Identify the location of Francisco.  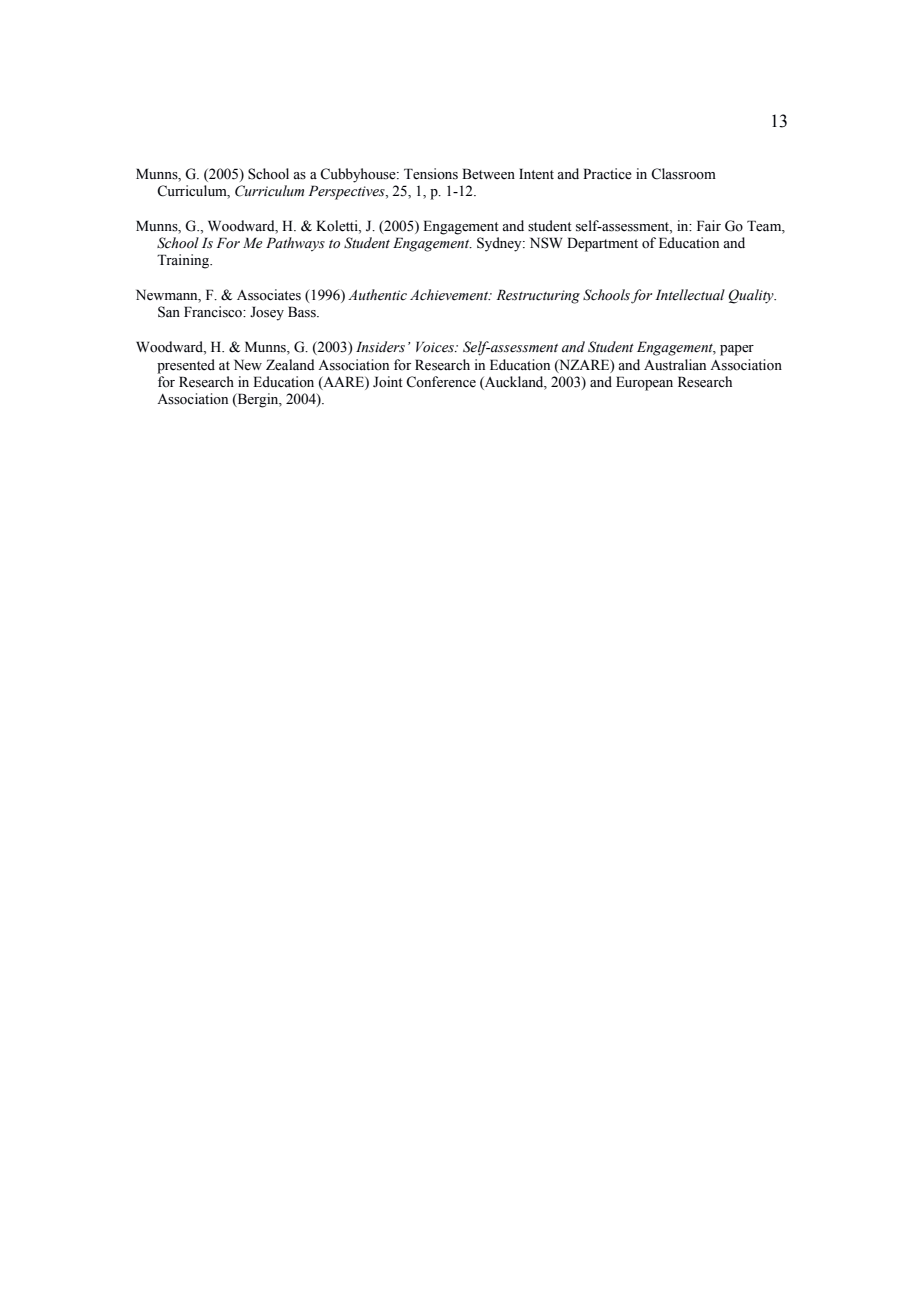
(214, 312).
